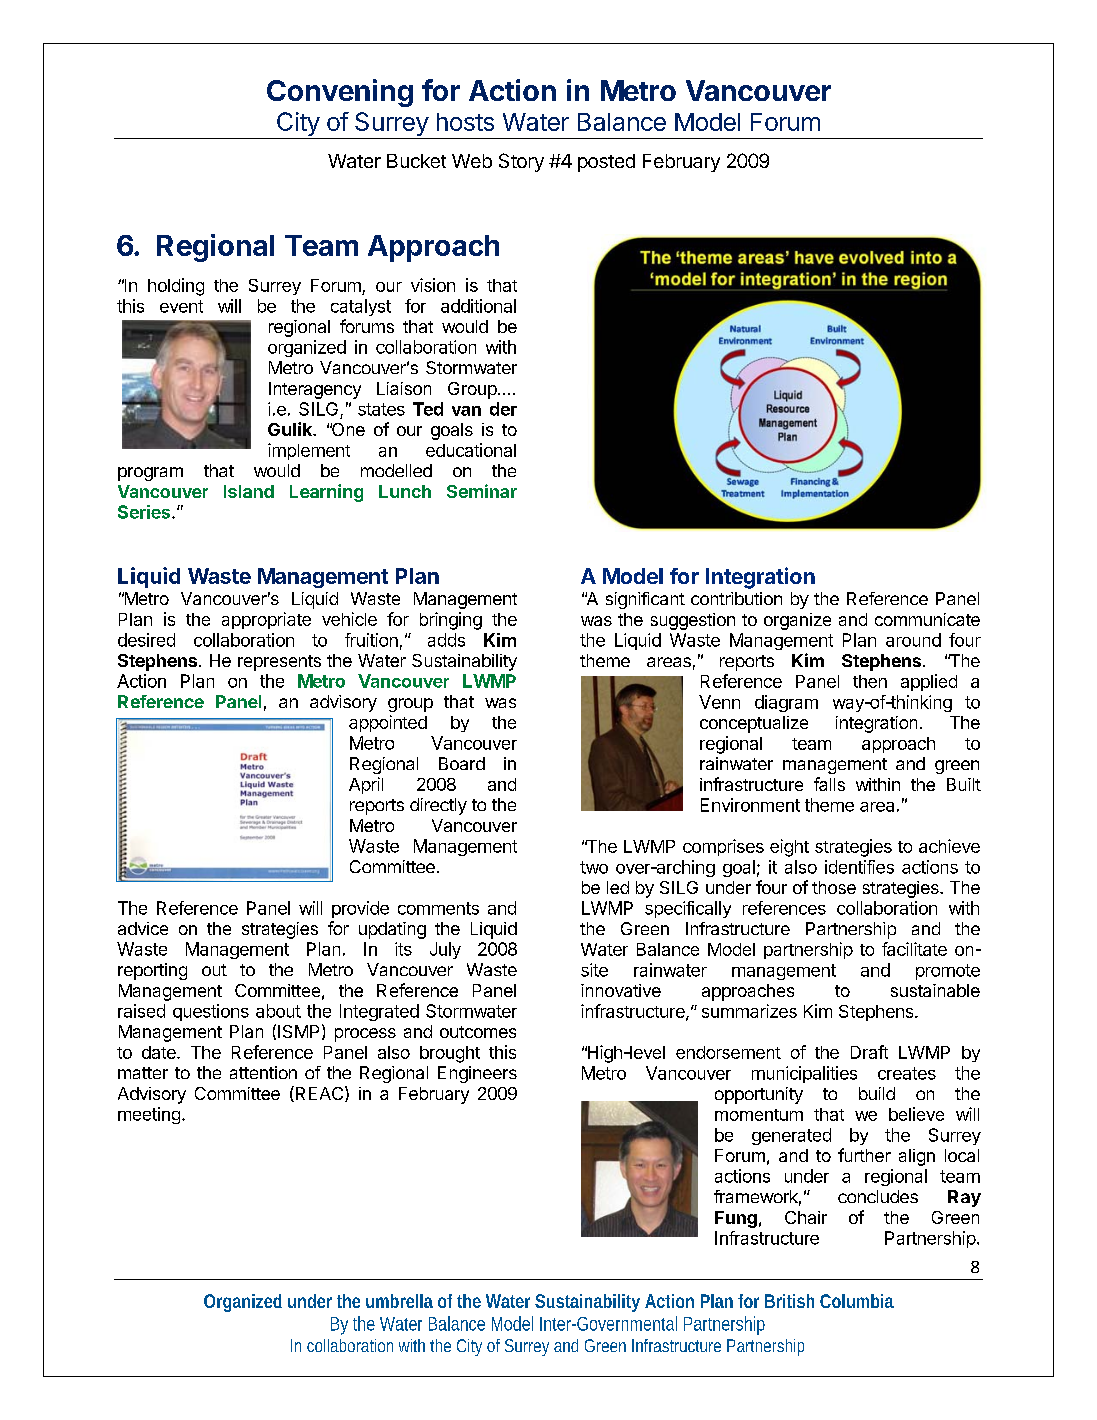 The height and width of the page is (1420, 1097). I want to click on posted, so click(606, 163).
